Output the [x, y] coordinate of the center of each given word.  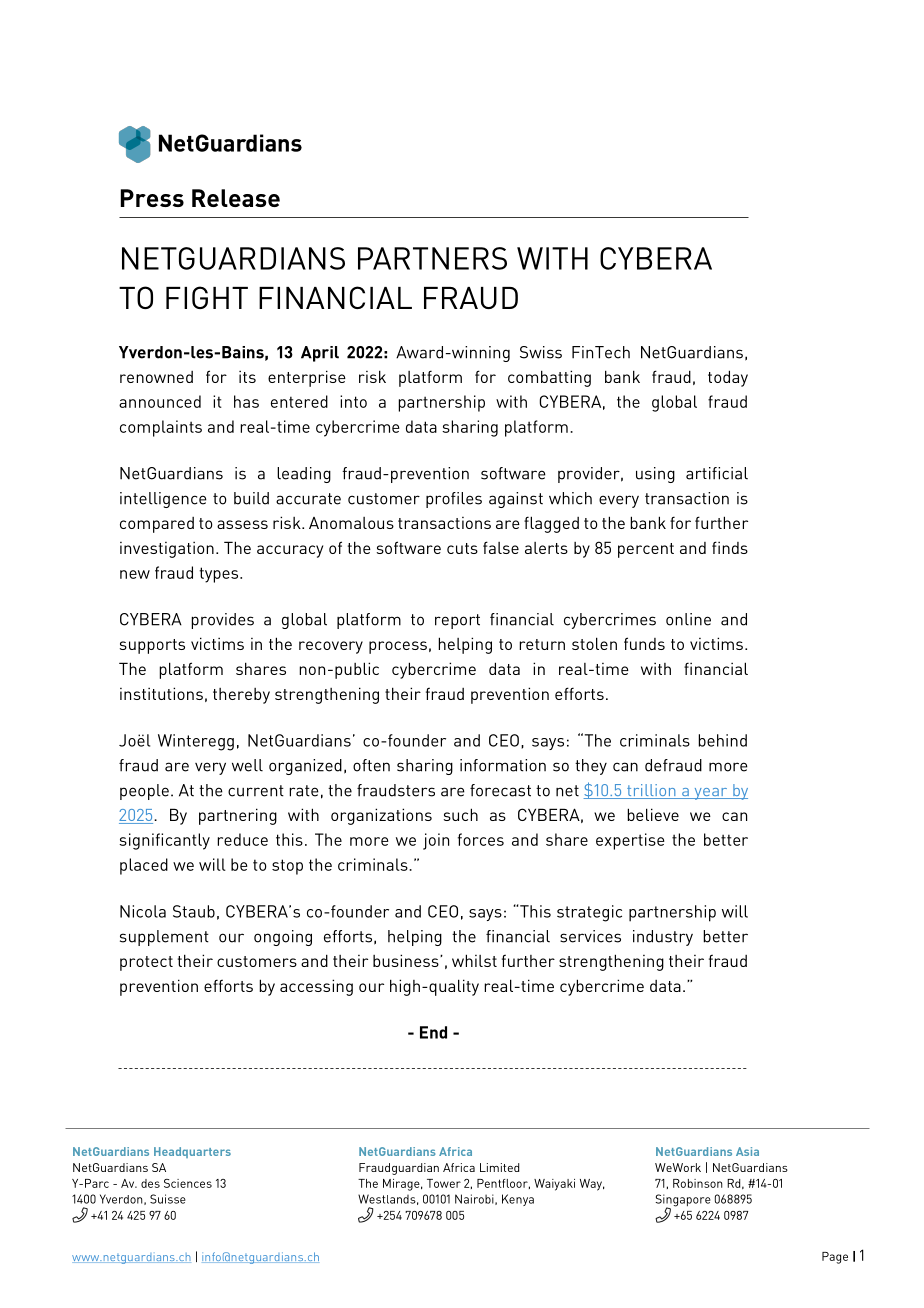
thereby [241, 696]
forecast [500, 790]
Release [236, 198]
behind [722, 740]
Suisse [168, 1199]
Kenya [518, 1200]
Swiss [541, 352]
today [728, 378]
